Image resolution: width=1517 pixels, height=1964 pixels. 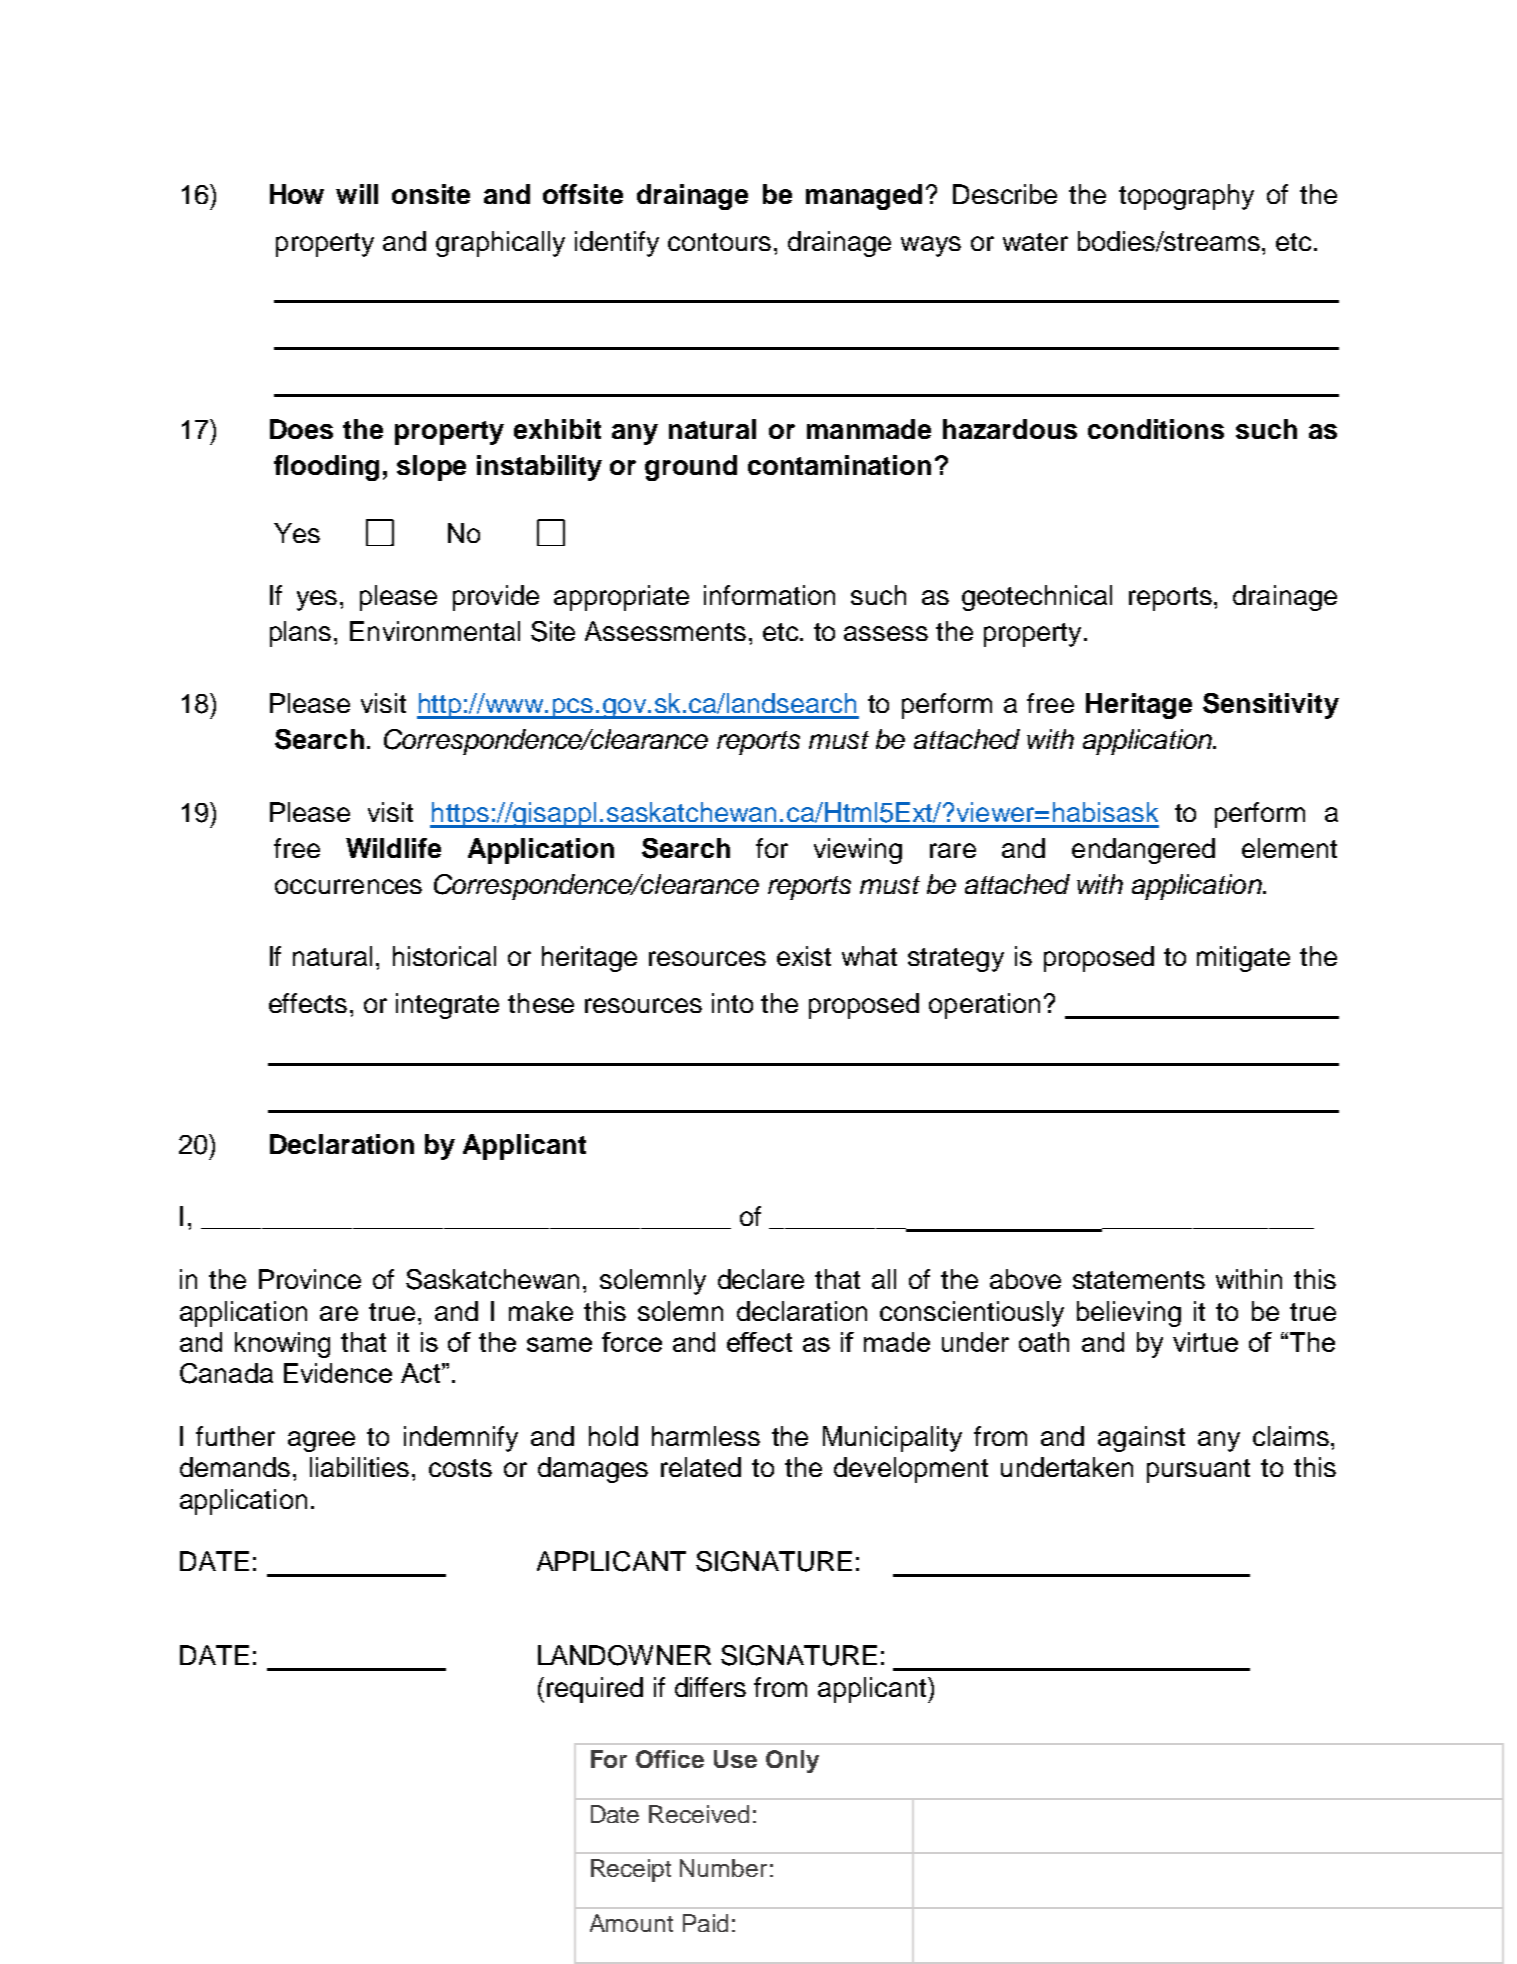 What do you see at coordinates (1186, 197) in the screenshot?
I see `topography` at bounding box center [1186, 197].
